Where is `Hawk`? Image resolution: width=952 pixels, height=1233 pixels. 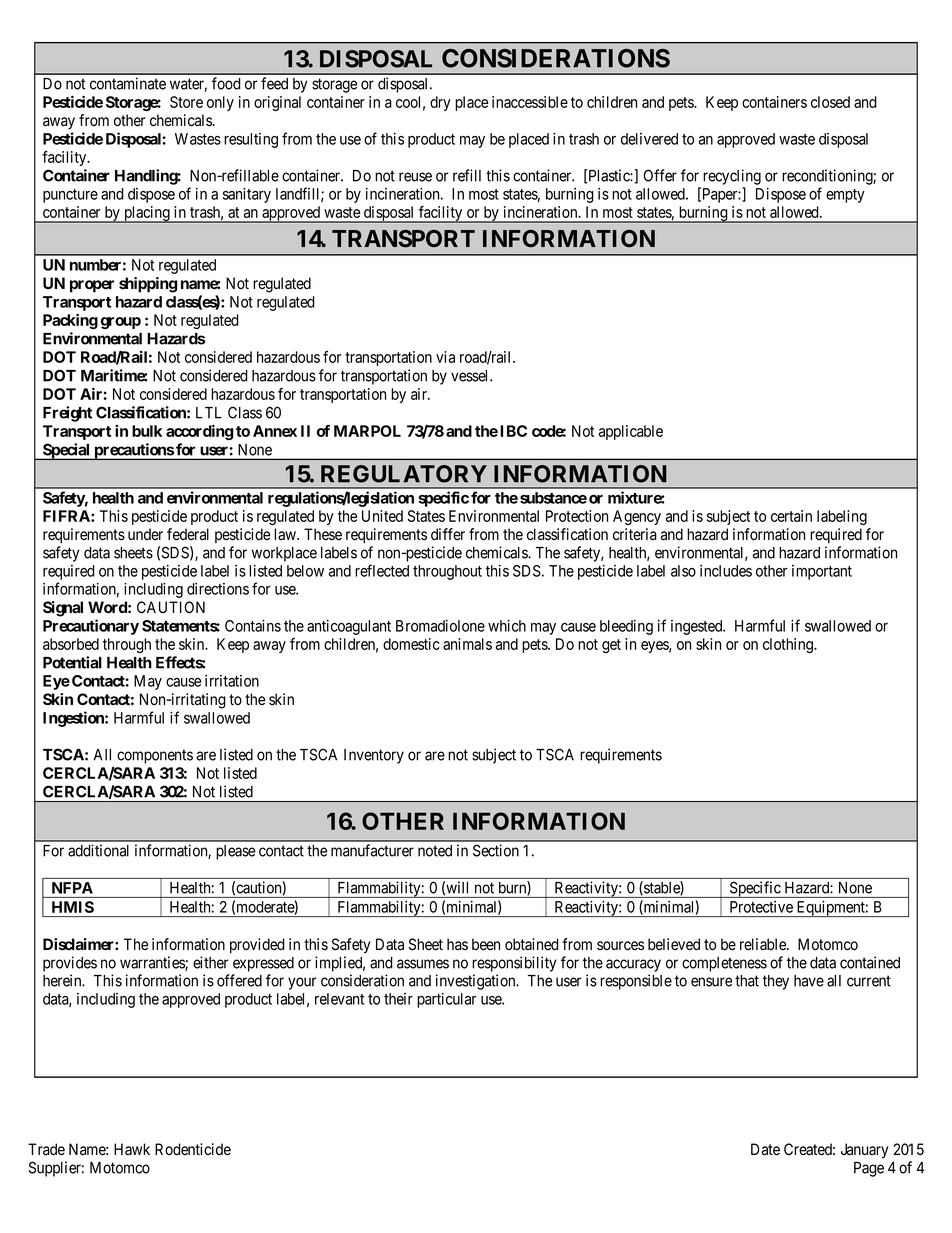 Hawk is located at coordinates (132, 1149).
